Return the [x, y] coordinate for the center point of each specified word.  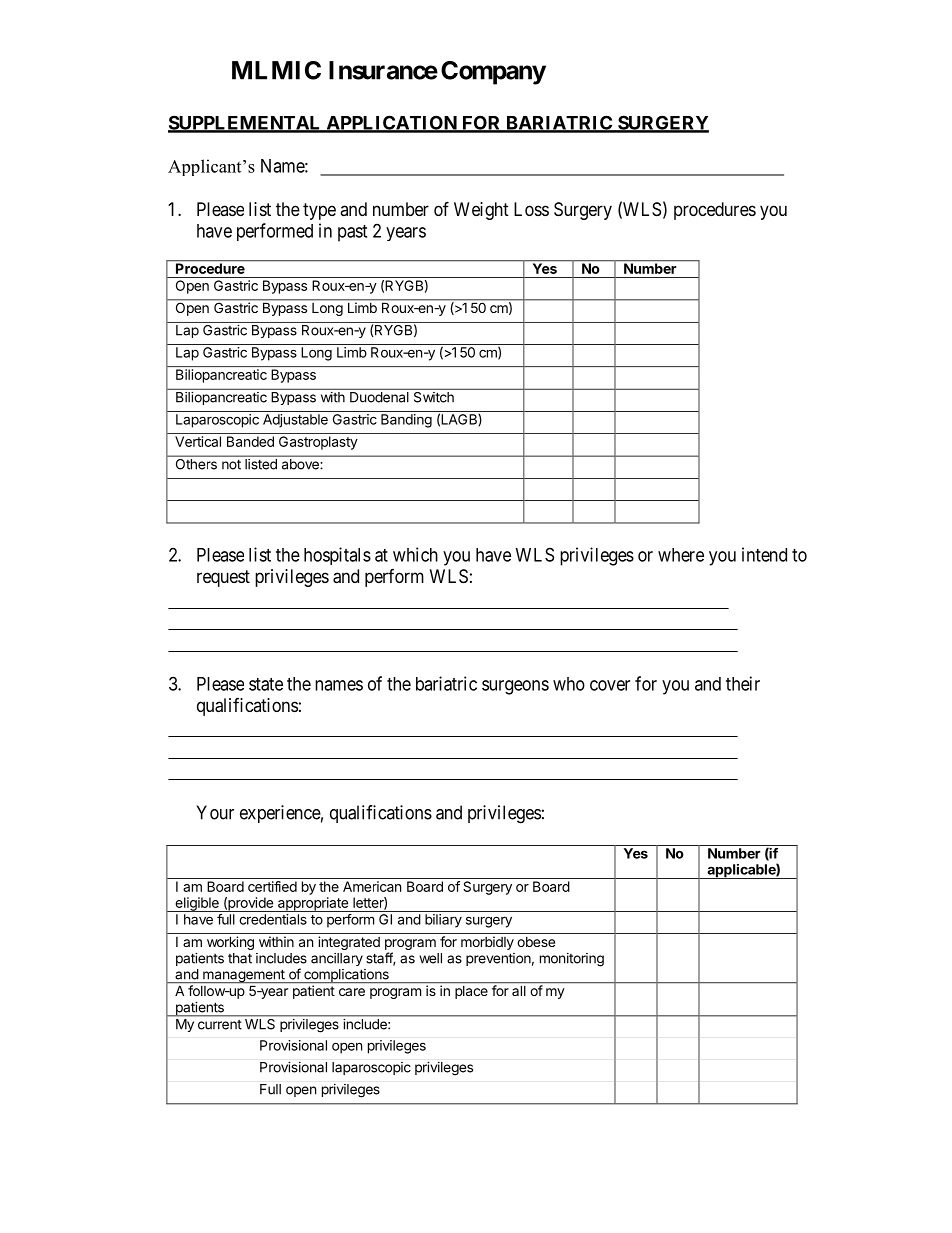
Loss [531, 209]
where [681, 555]
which [415, 554]
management [244, 976]
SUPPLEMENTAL [246, 123]
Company [493, 73]
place [471, 991]
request [223, 578]
